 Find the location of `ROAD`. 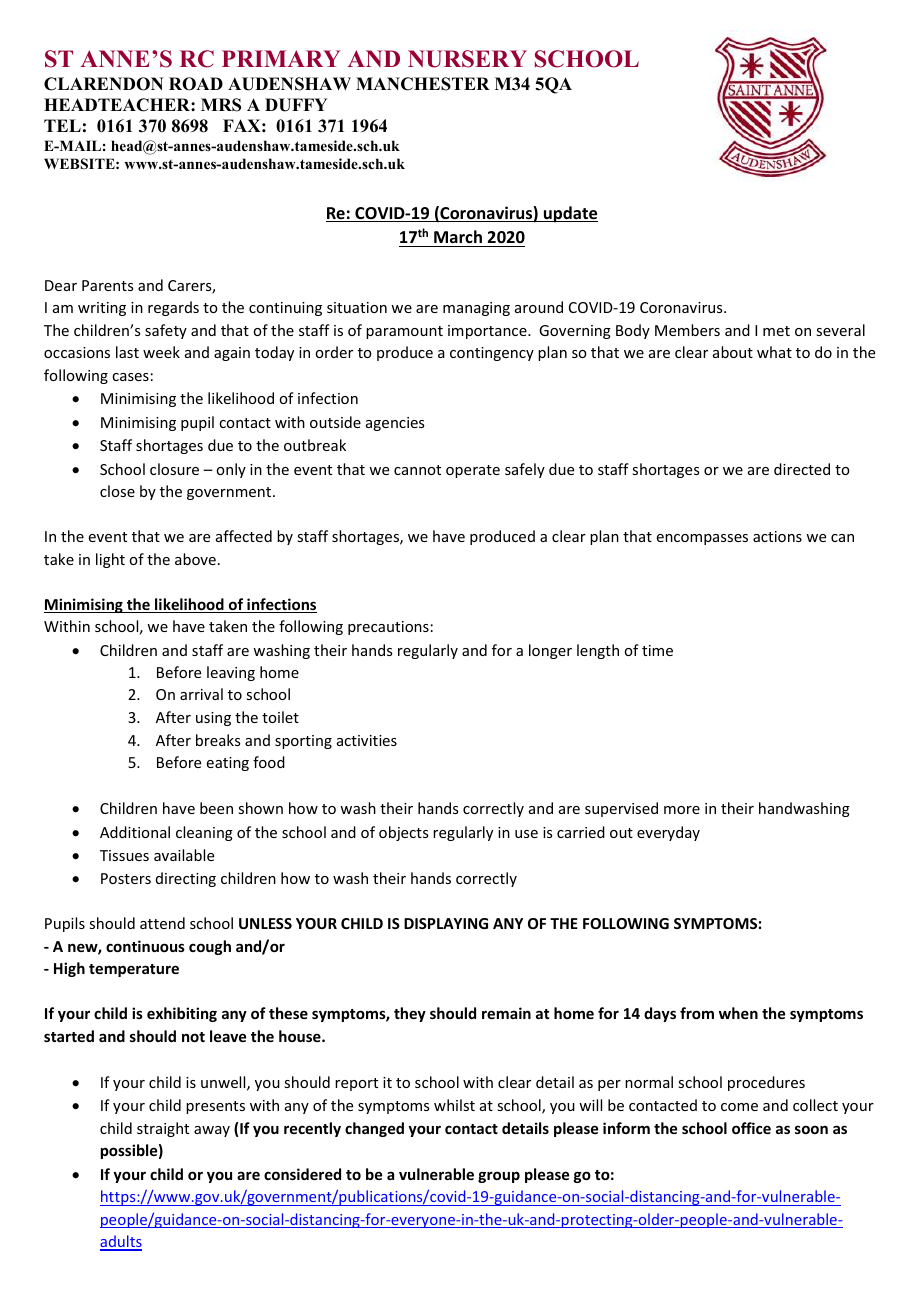

ROAD is located at coordinates (196, 84).
